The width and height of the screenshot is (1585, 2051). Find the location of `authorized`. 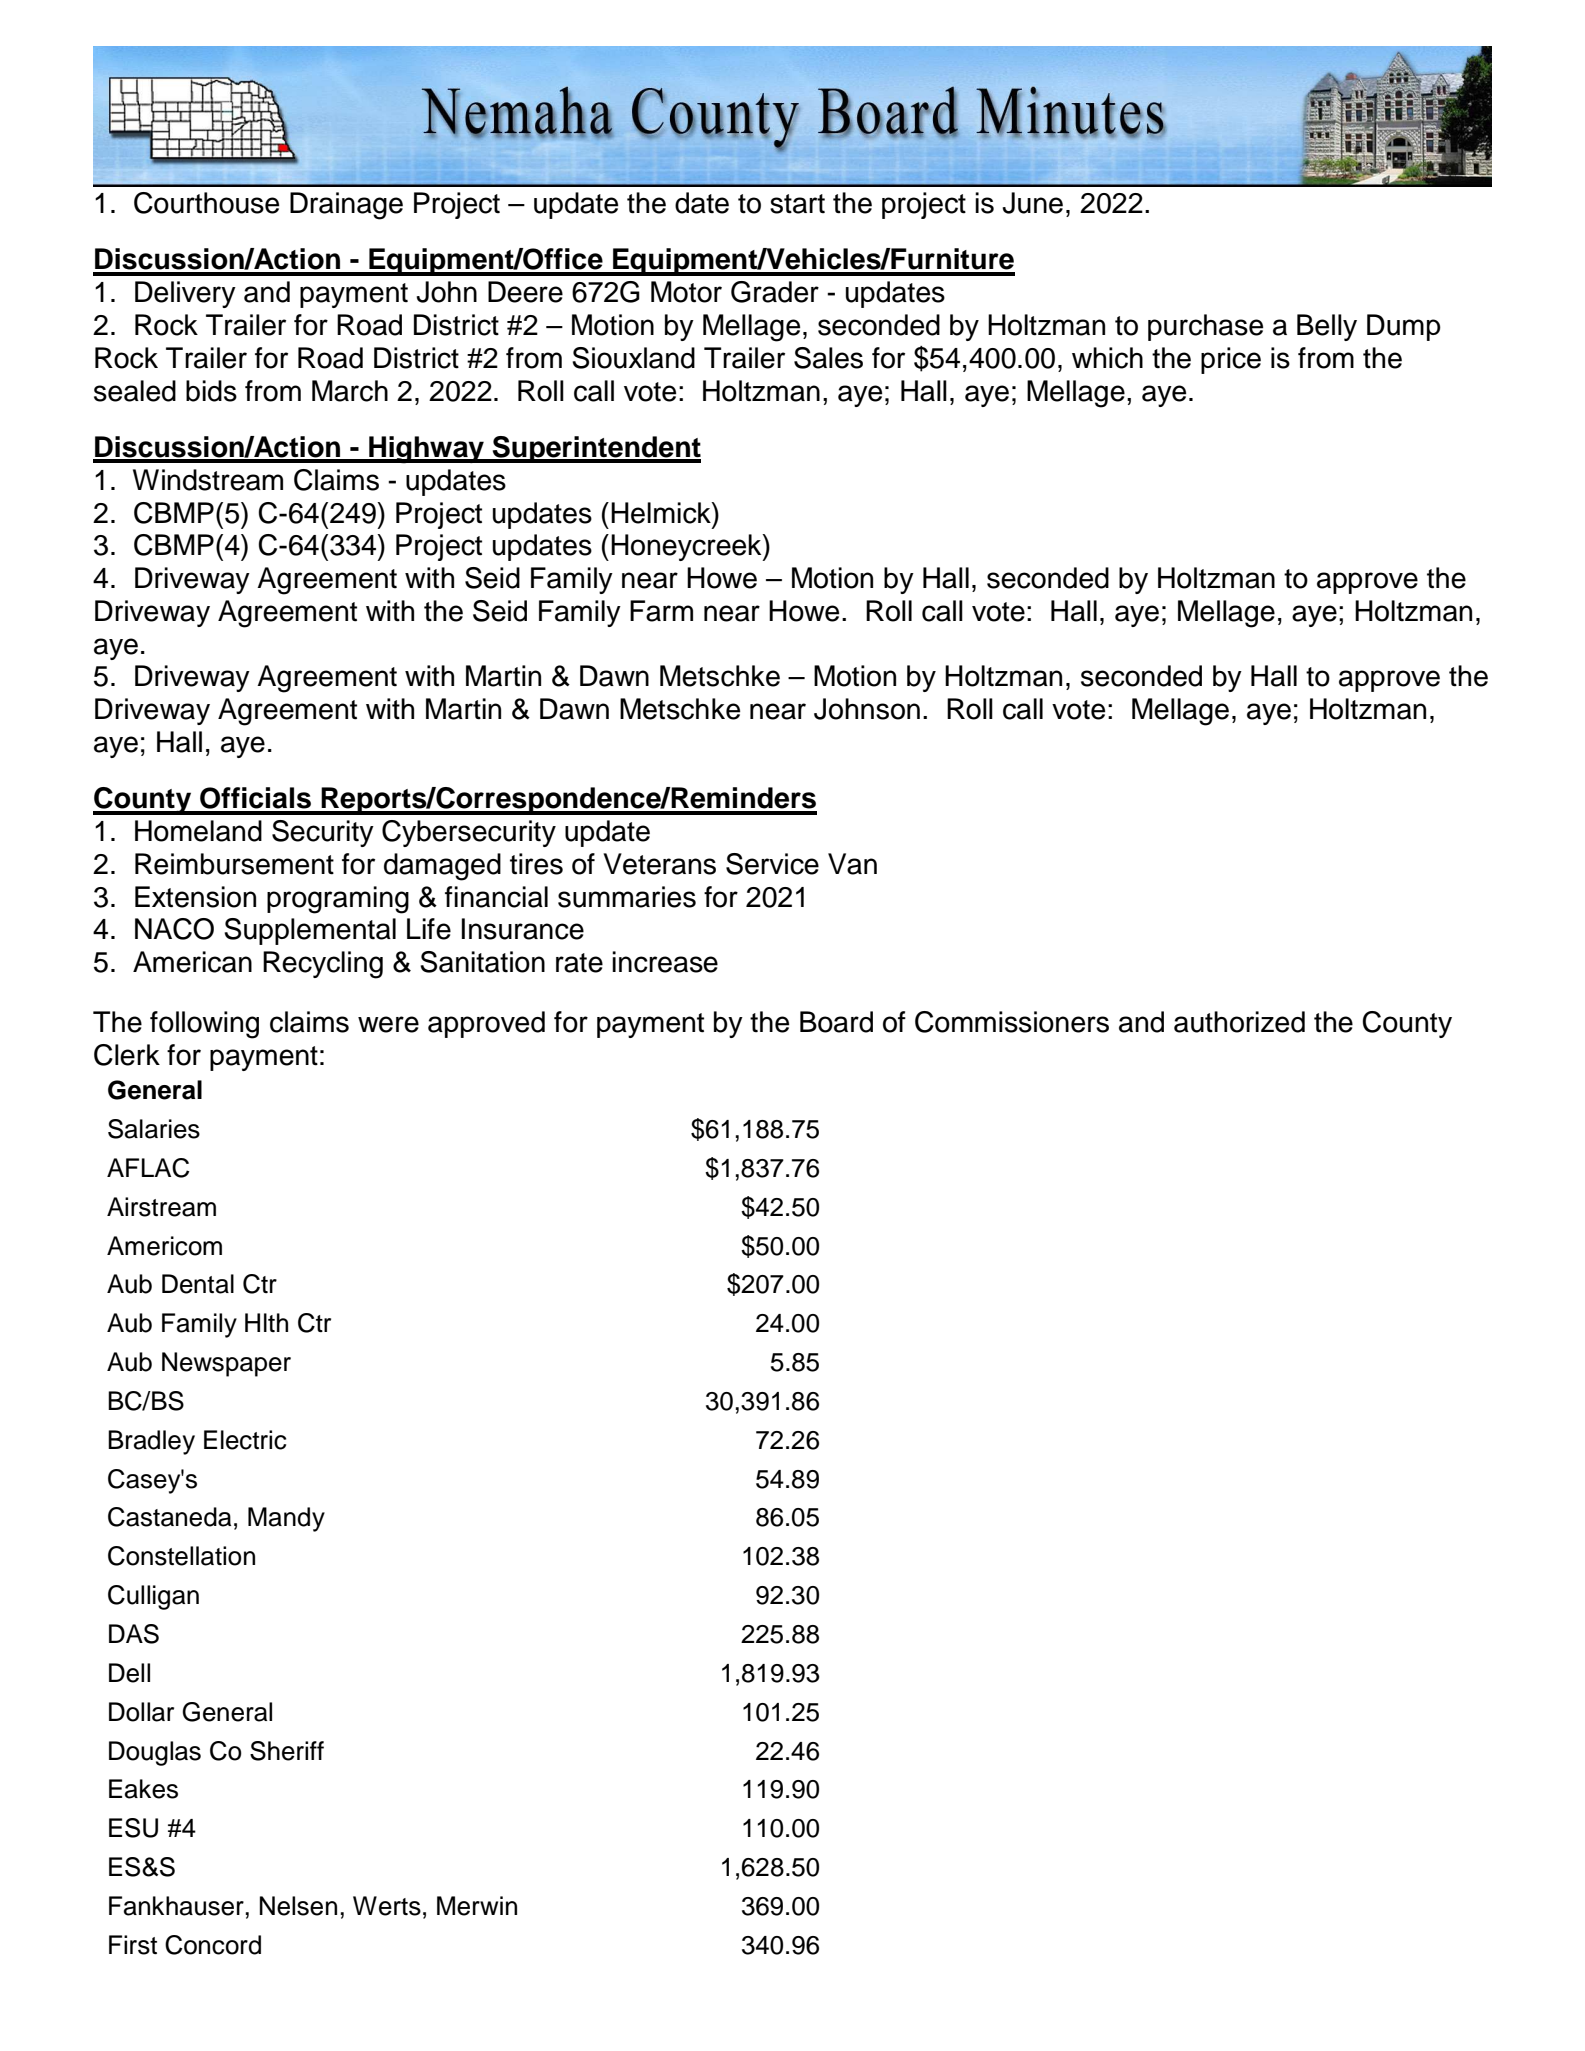

authorized is located at coordinates (1239, 1022).
